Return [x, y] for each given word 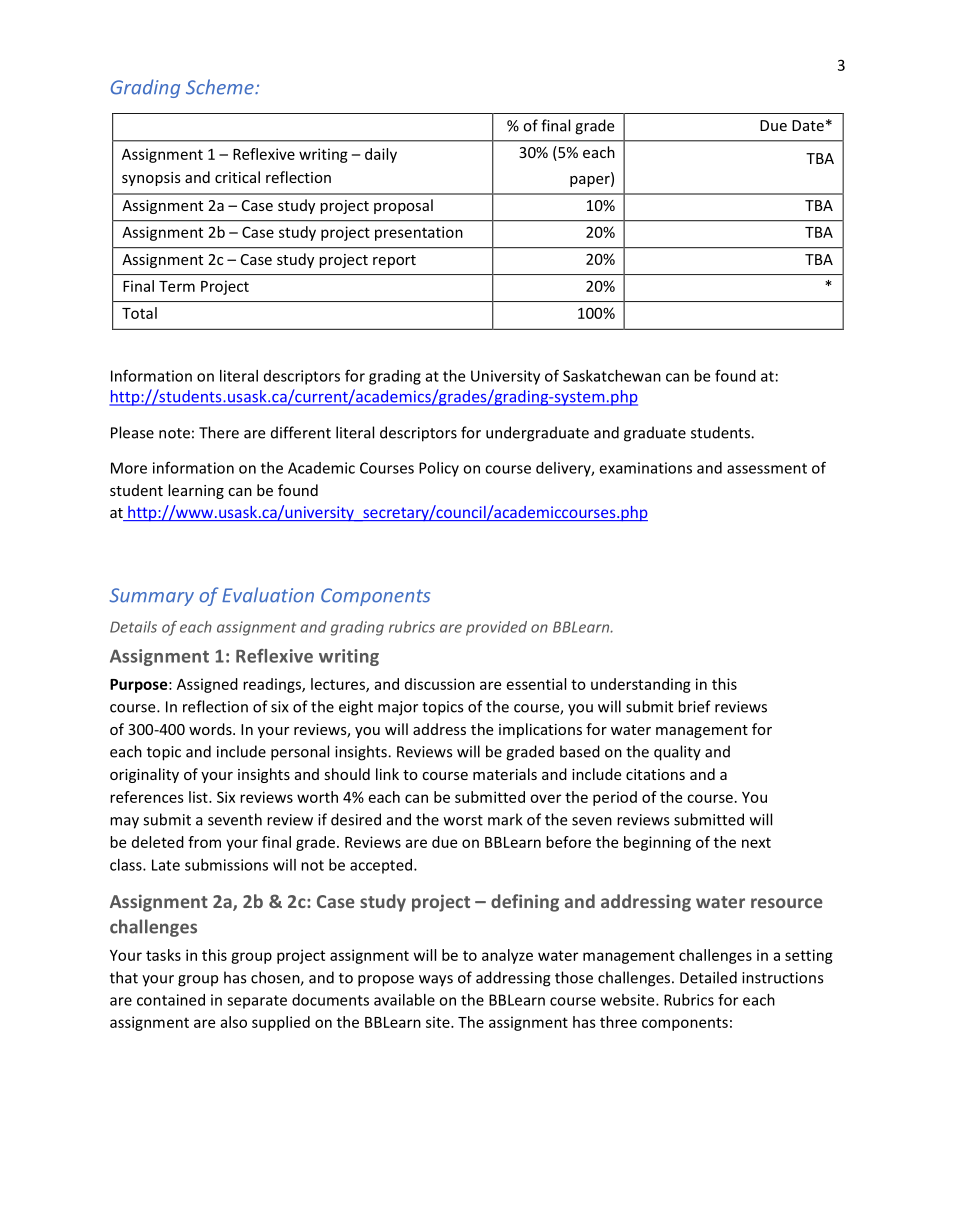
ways [436, 981]
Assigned [207, 685]
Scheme [221, 87]
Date [808, 125]
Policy [439, 469]
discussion [440, 684]
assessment [767, 468]
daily [381, 155]
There [219, 432]
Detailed [708, 977]
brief [694, 706]
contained [171, 1000]
